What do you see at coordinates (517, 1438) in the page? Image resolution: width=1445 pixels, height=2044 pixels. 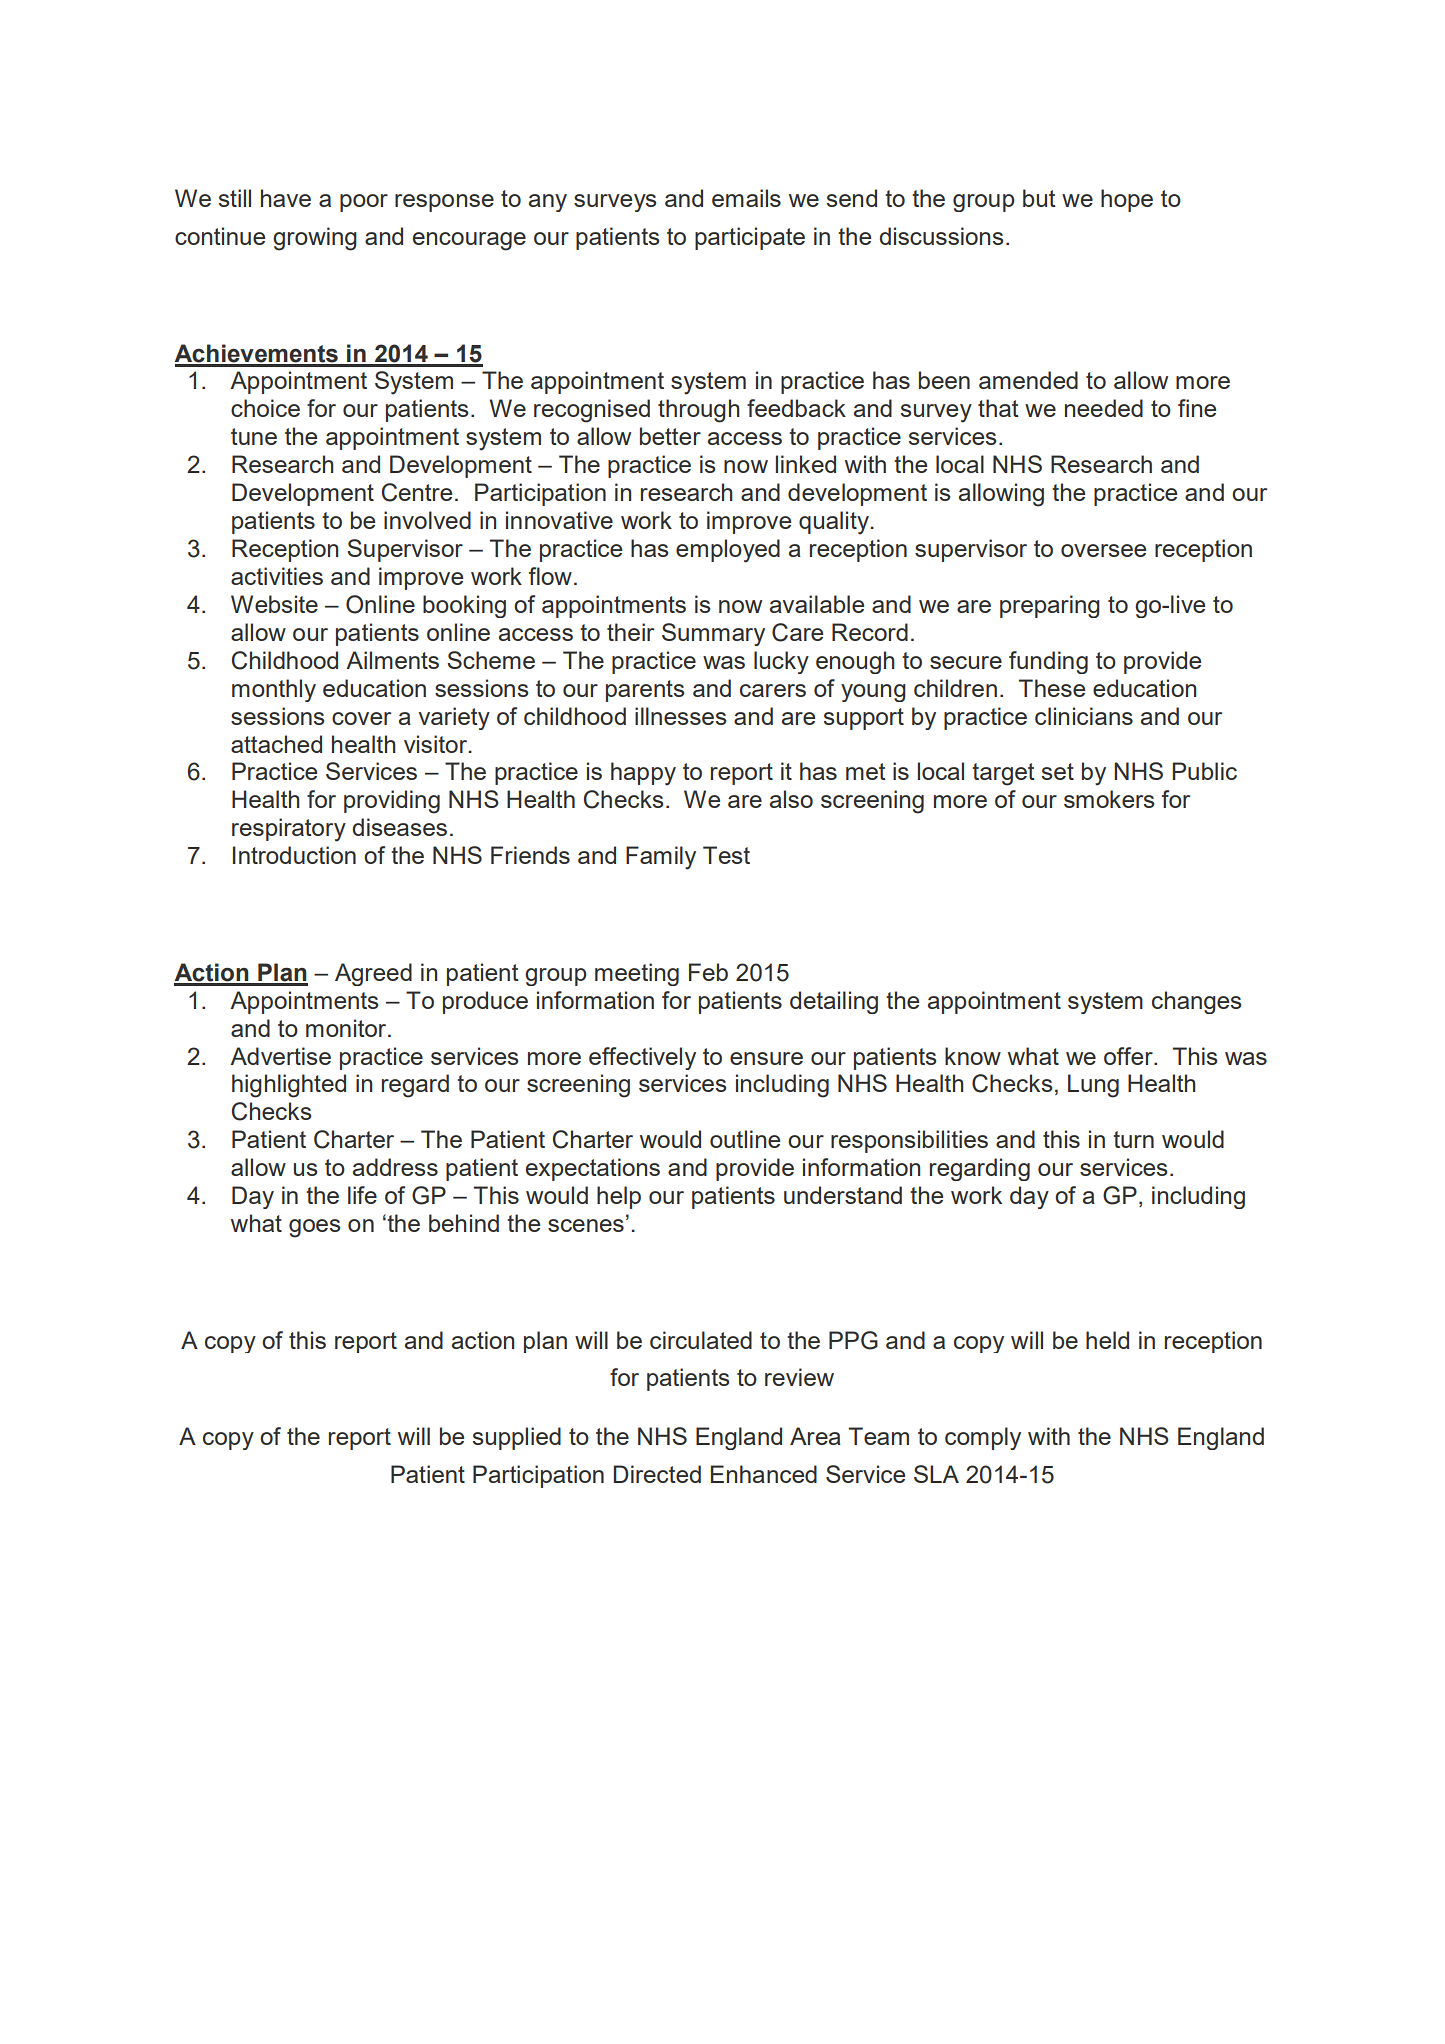 I see `supplied` at bounding box center [517, 1438].
